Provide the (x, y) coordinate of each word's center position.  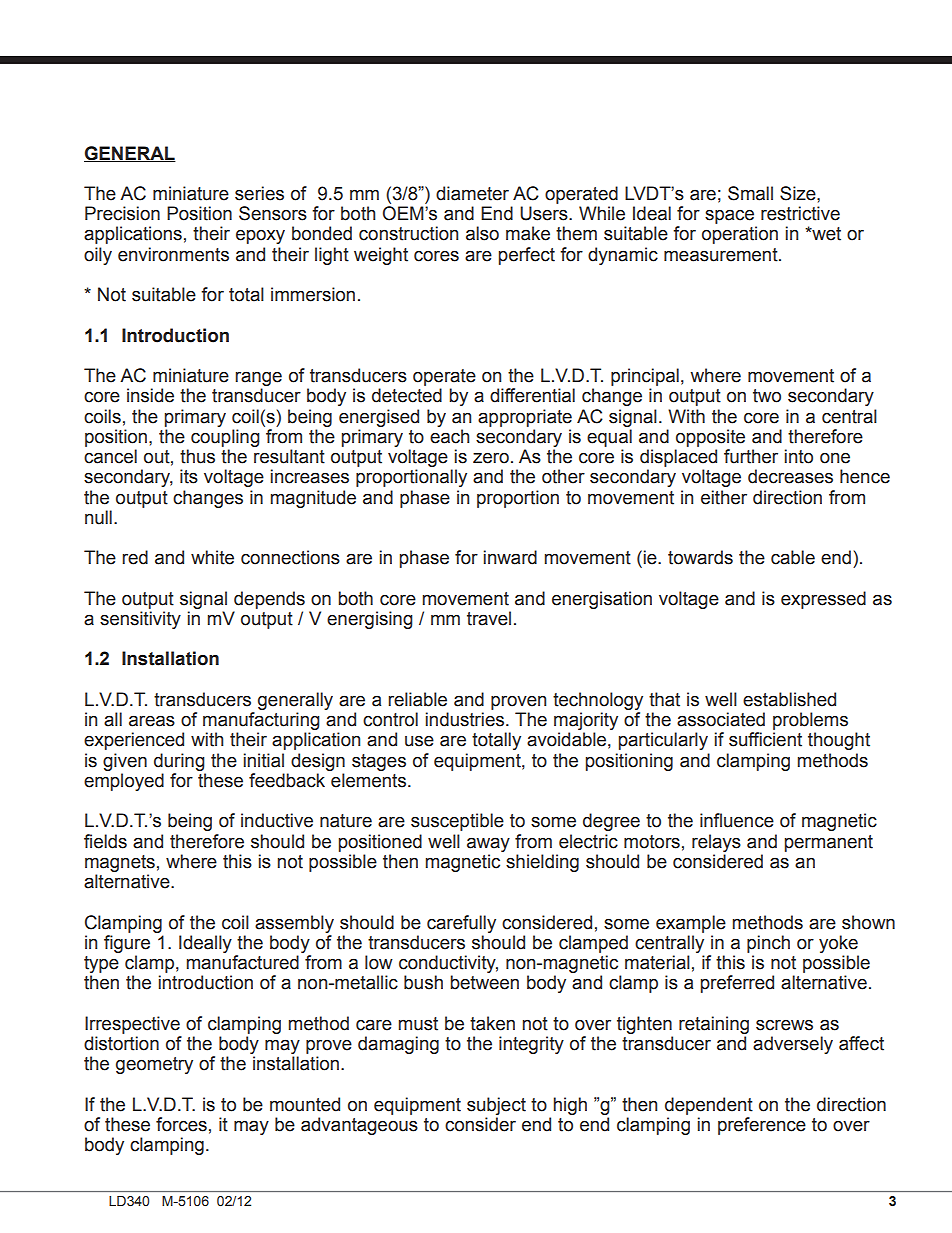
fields (105, 841)
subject (496, 1106)
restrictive (800, 213)
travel (489, 618)
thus (197, 456)
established (789, 699)
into (799, 456)
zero (491, 458)
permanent (829, 843)
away (488, 844)
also (482, 233)
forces (181, 1124)
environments (173, 254)
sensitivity (140, 620)
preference (762, 1126)
